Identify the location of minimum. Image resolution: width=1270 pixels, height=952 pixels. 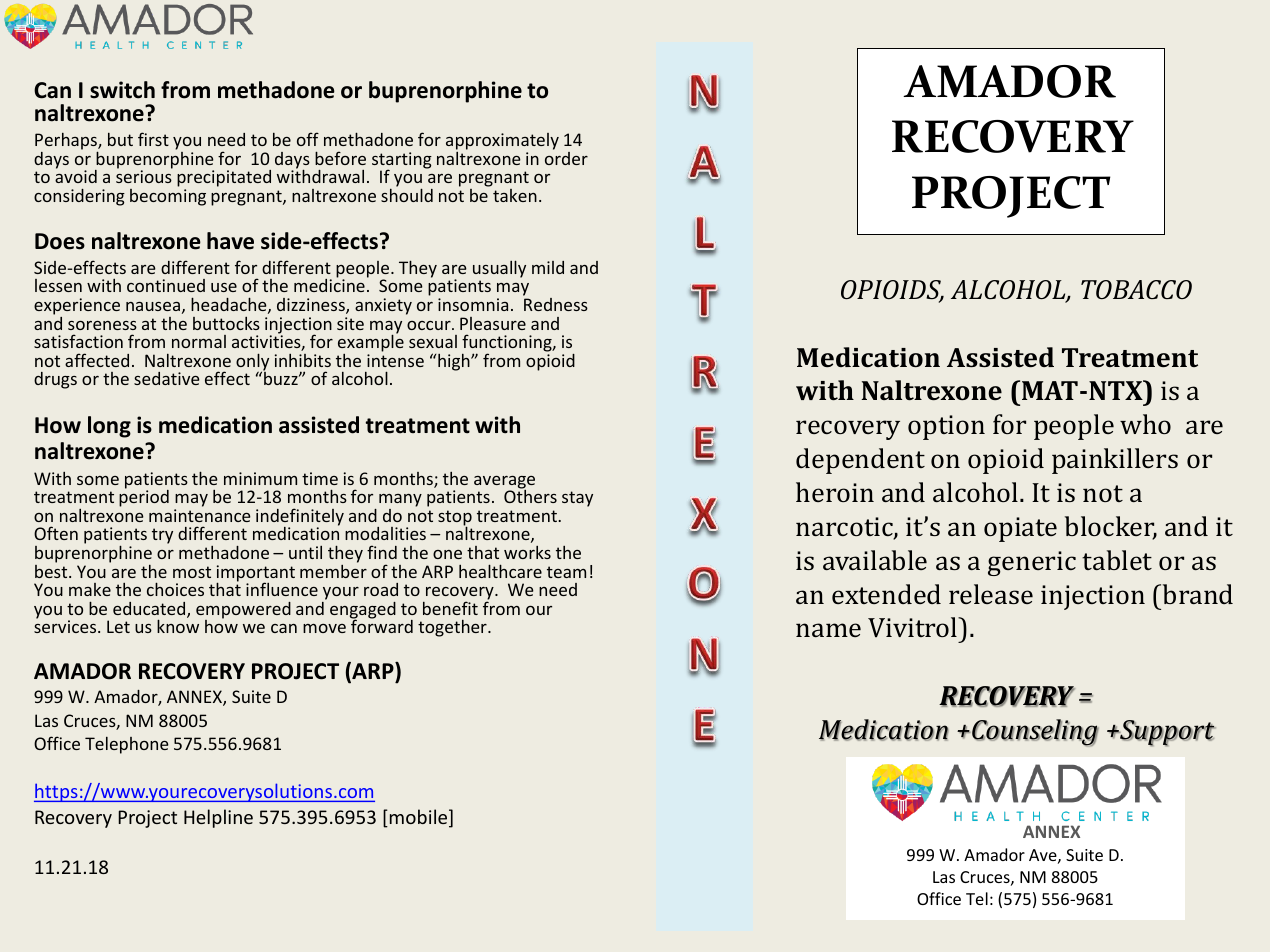
(260, 478).
